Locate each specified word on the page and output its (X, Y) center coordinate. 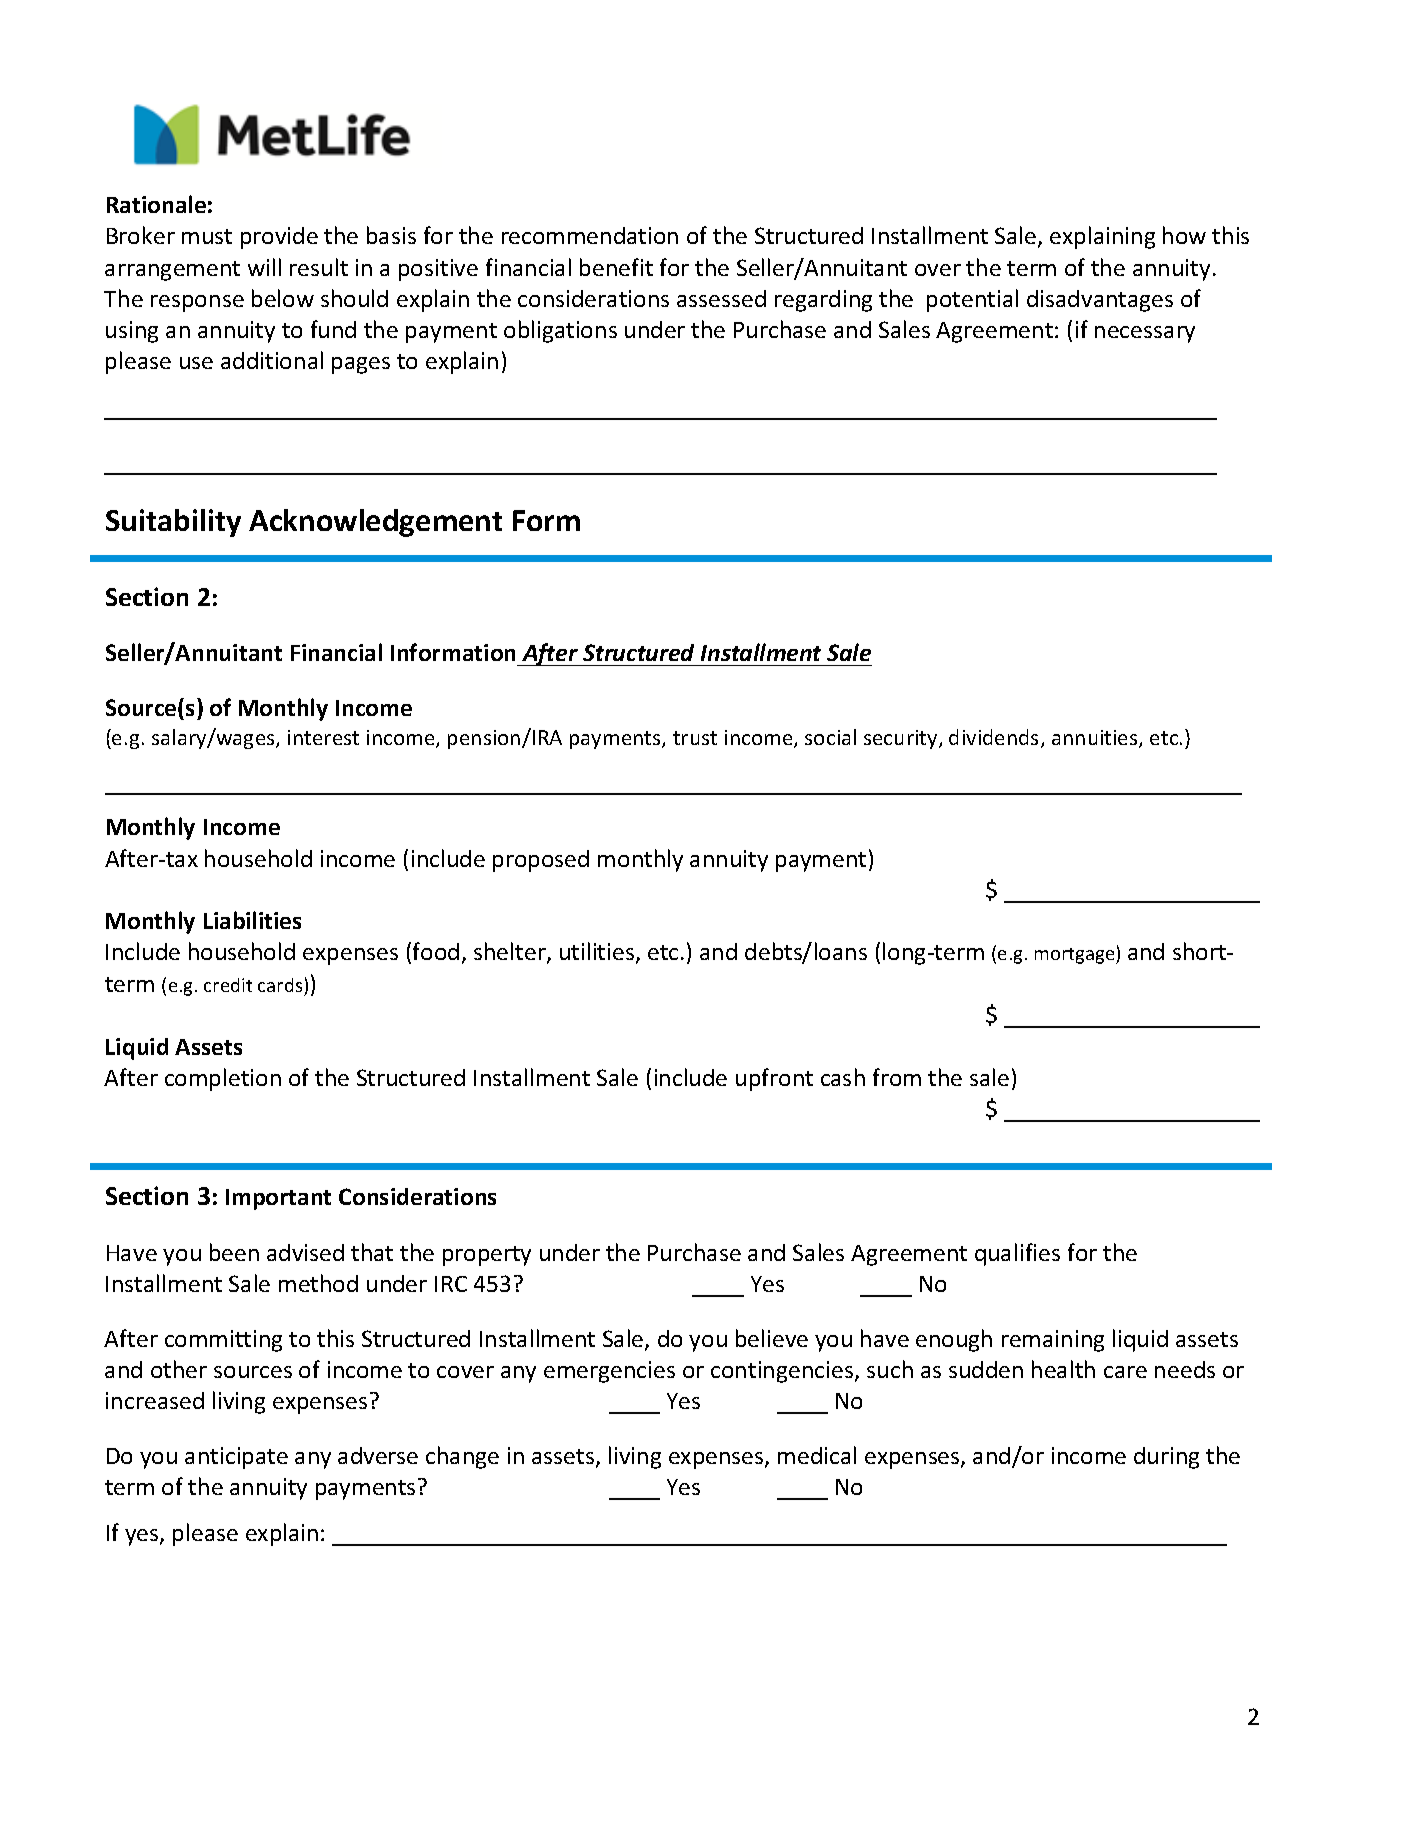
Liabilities (252, 920)
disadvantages (1100, 301)
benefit (616, 267)
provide (279, 238)
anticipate (236, 1458)
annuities (1096, 739)
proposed (541, 861)
